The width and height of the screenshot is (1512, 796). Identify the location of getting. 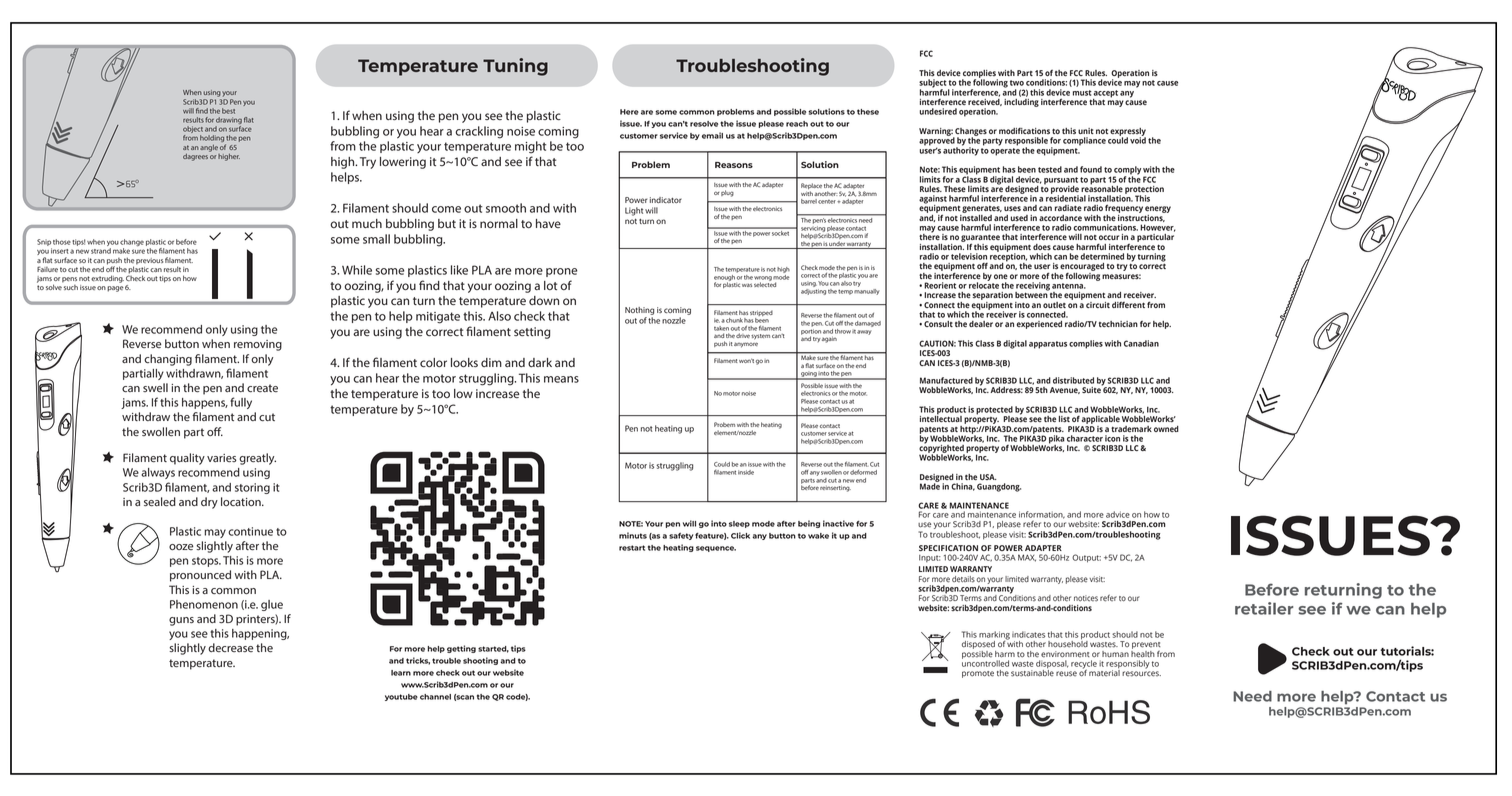
(461, 649).
